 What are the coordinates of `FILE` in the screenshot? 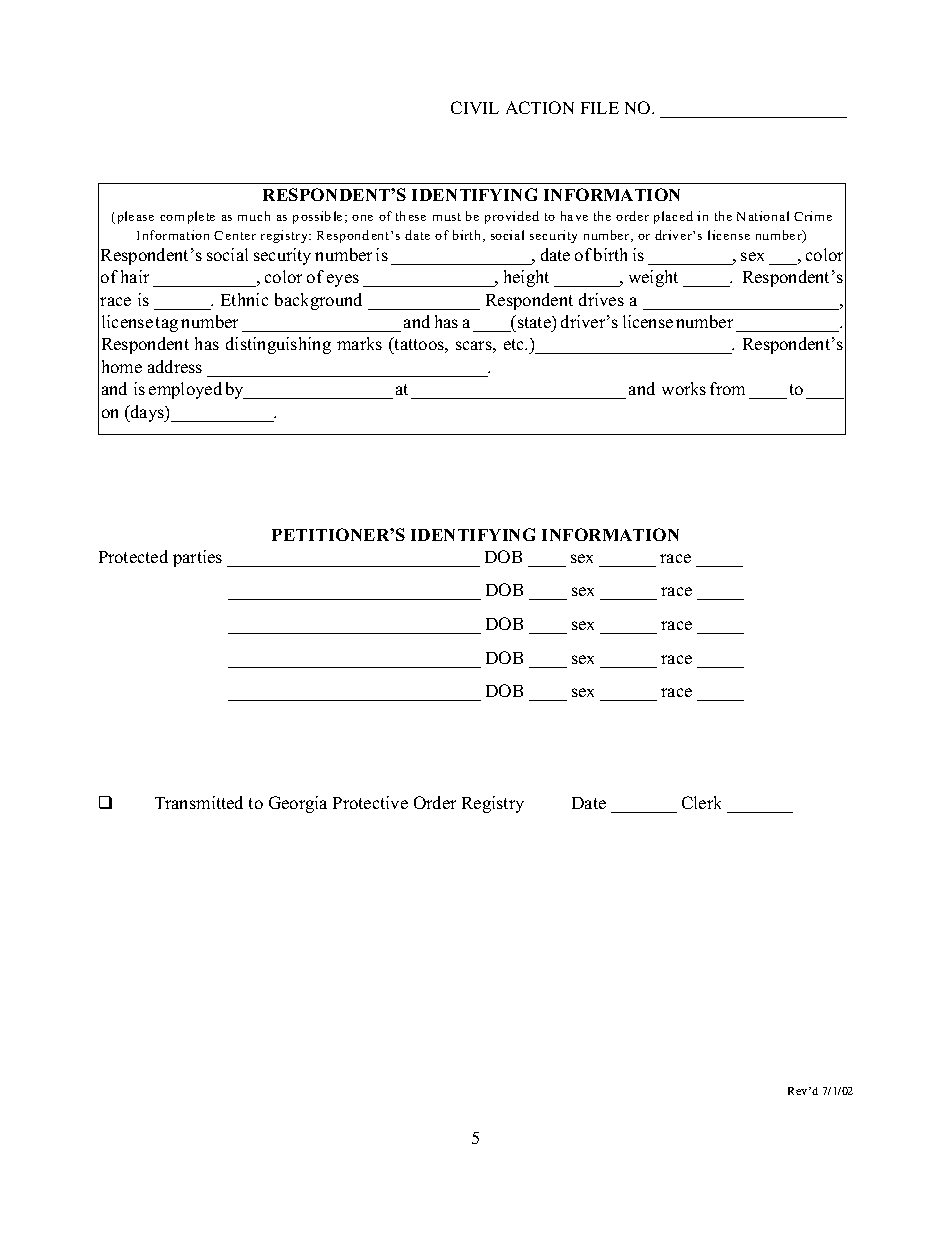 It's located at (600, 108).
